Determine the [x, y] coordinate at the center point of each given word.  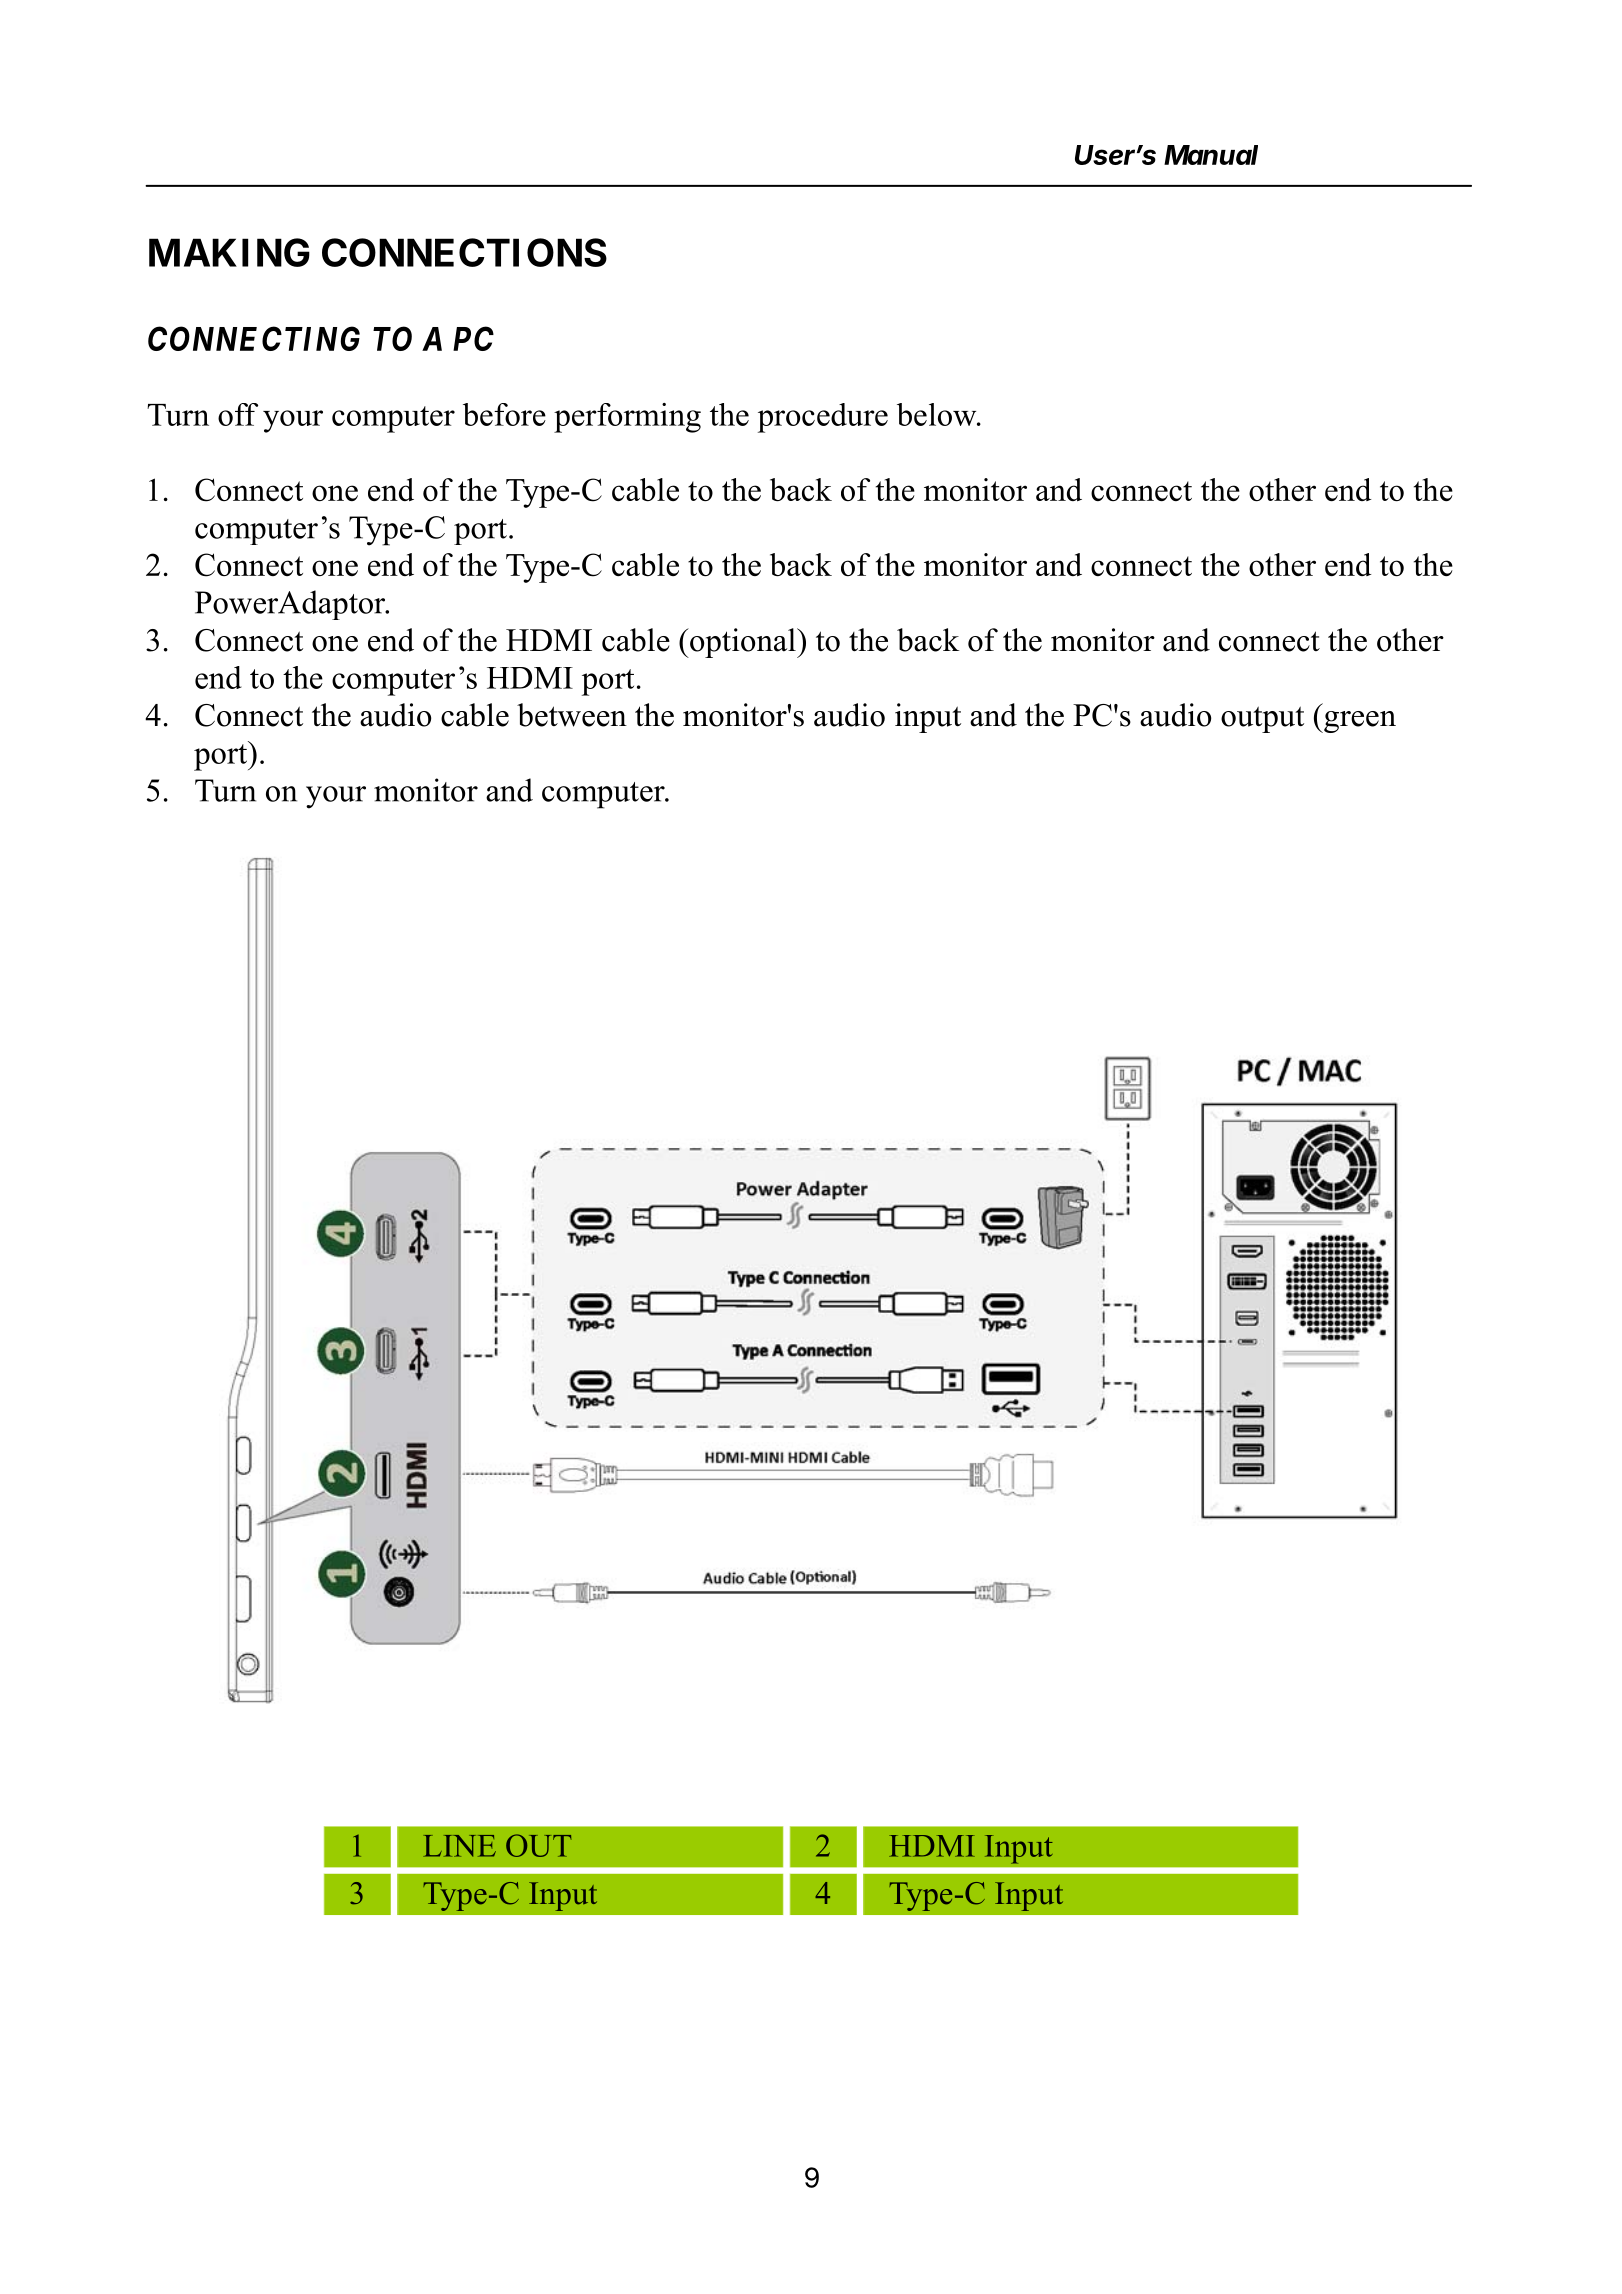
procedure [823, 418]
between [572, 715]
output [1262, 719]
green [1359, 722]
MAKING [229, 252]
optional [743, 643]
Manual [1211, 155]
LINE [459, 1846]
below [938, 414]
